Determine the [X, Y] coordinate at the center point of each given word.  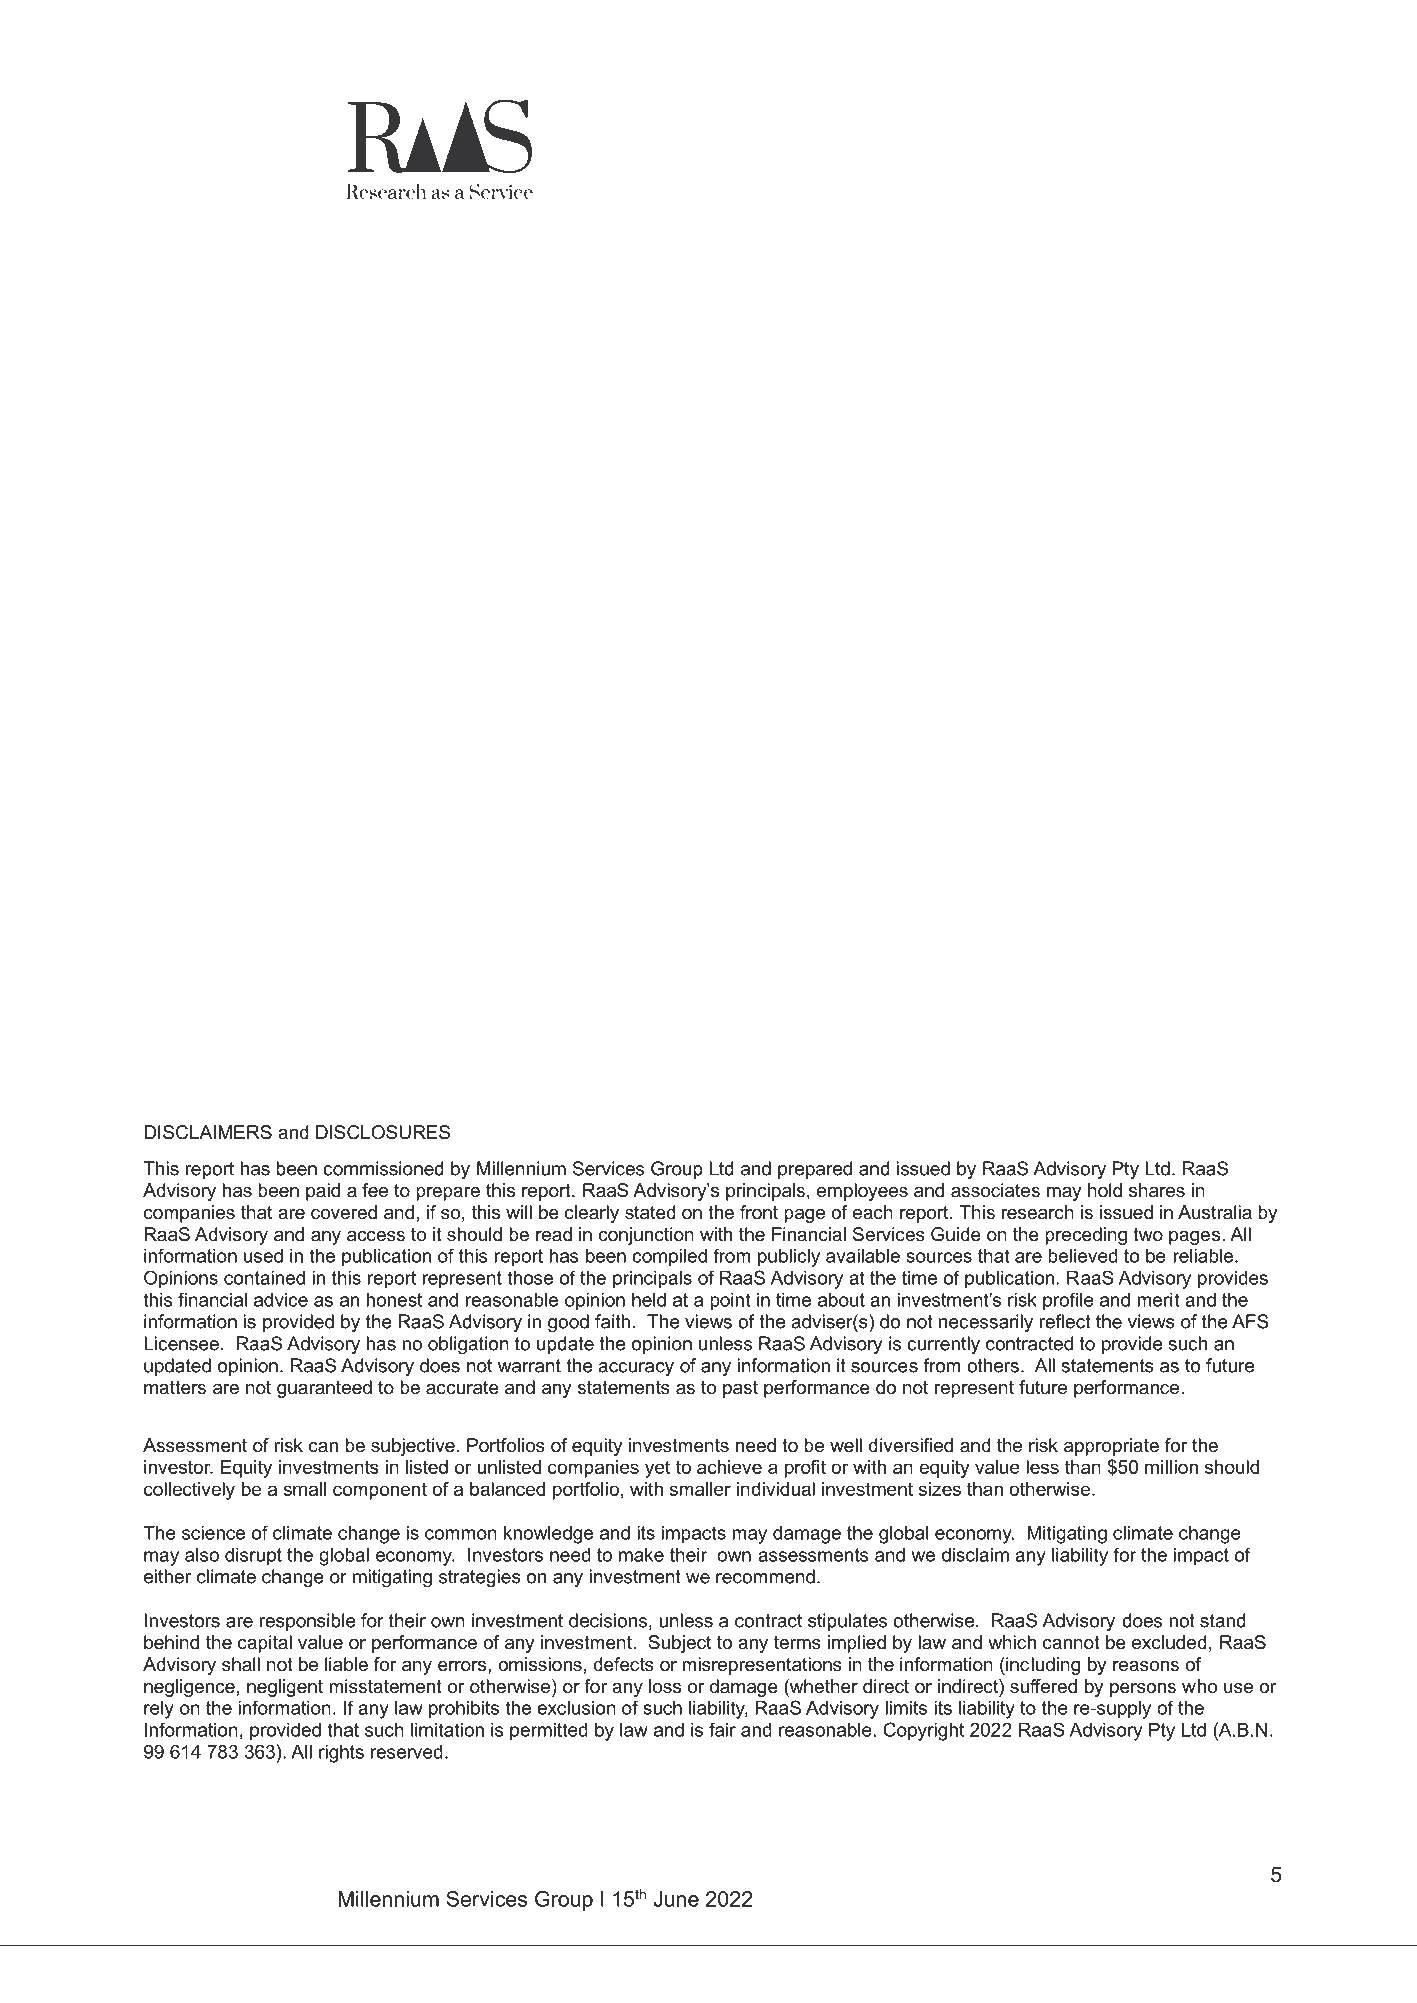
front [759, 1212]
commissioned [383, 1168]
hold [1105, 1190]
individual [776, 1489]
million [1171, 1467]
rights [341, 1754]
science [213, 1533]
